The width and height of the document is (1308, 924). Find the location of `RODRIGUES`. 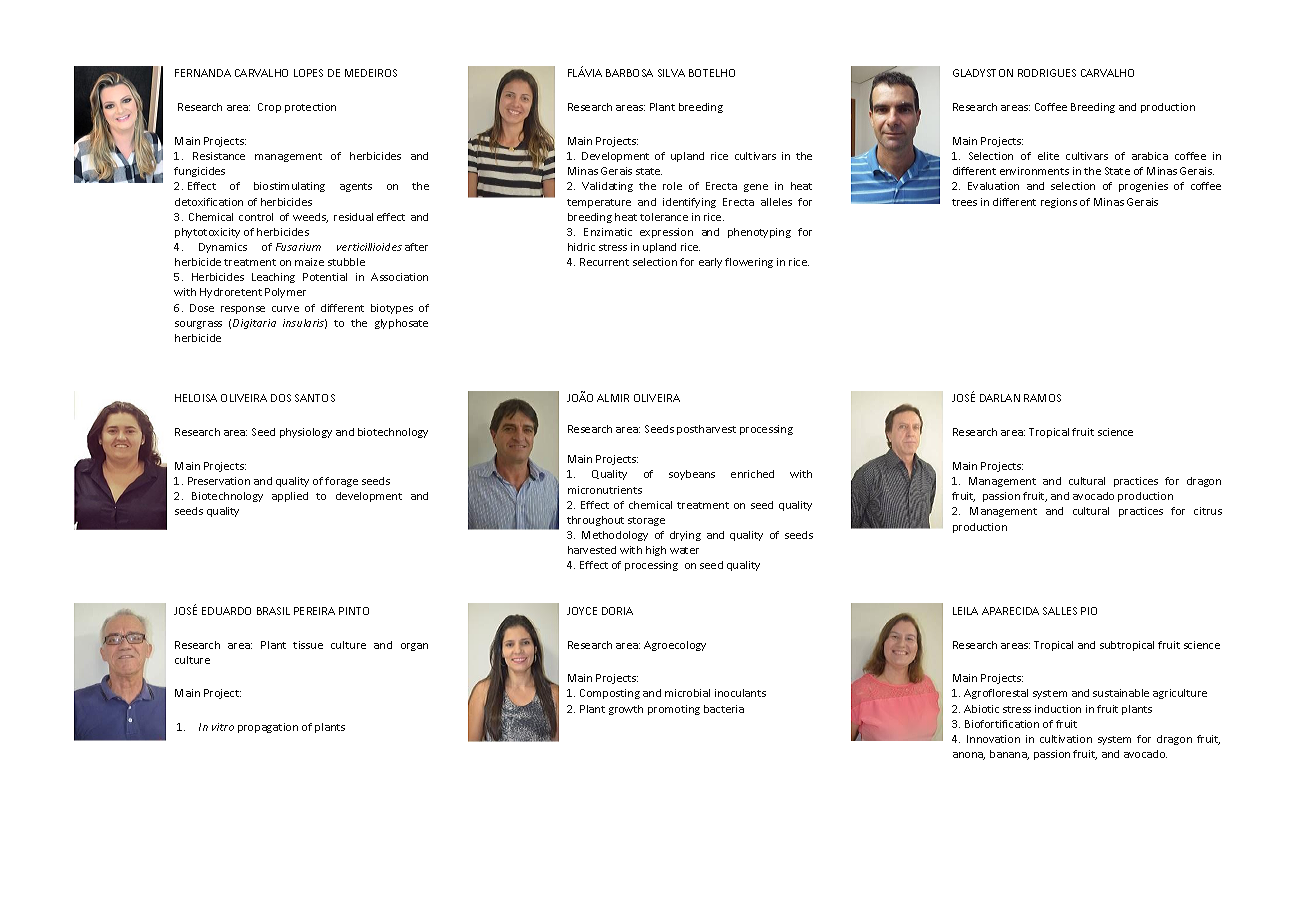

RODRIGUES is located at coordinates (1047, 73).
